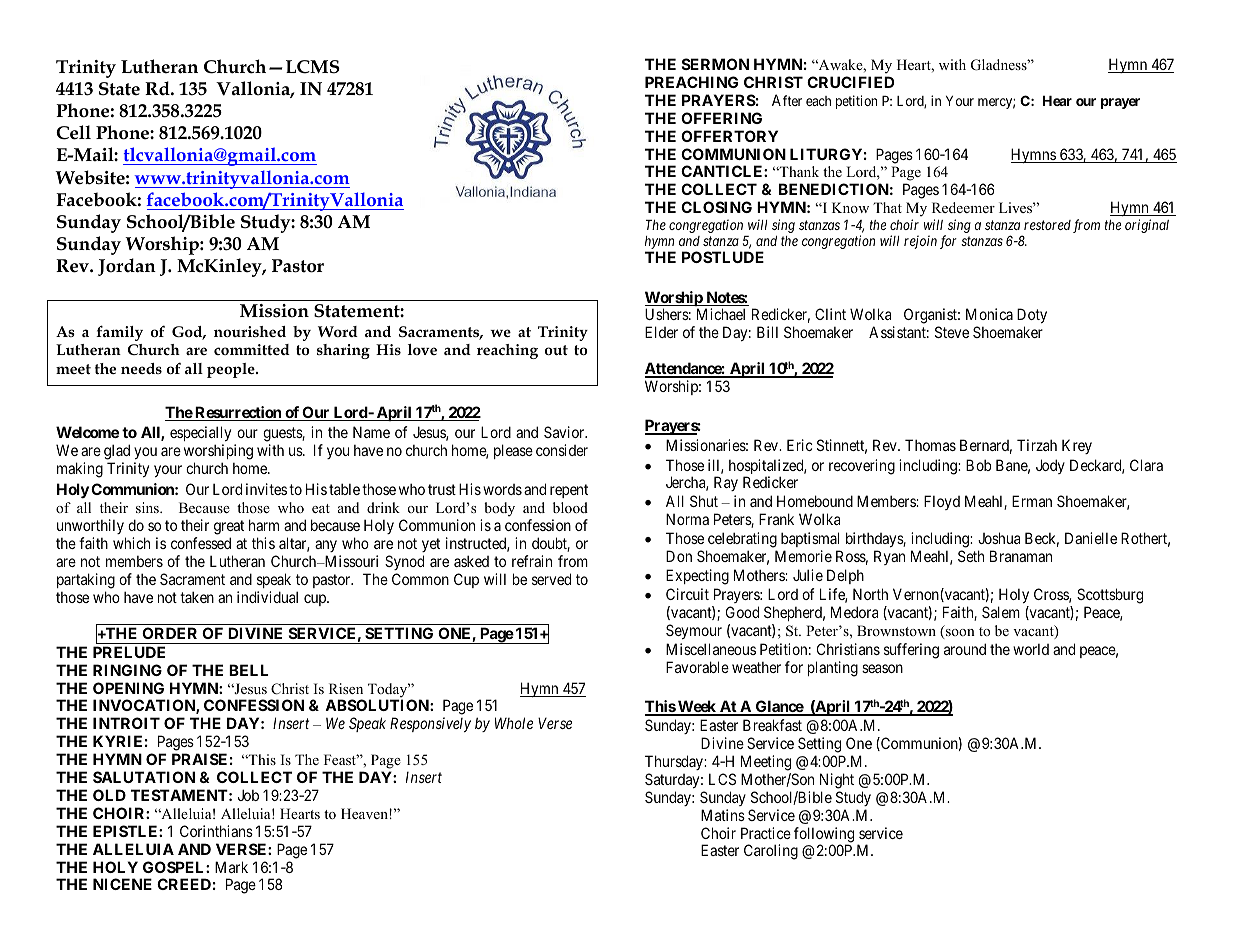 This document has width=1233, height=952. I want to click on Caroling, so click(771, 852).
